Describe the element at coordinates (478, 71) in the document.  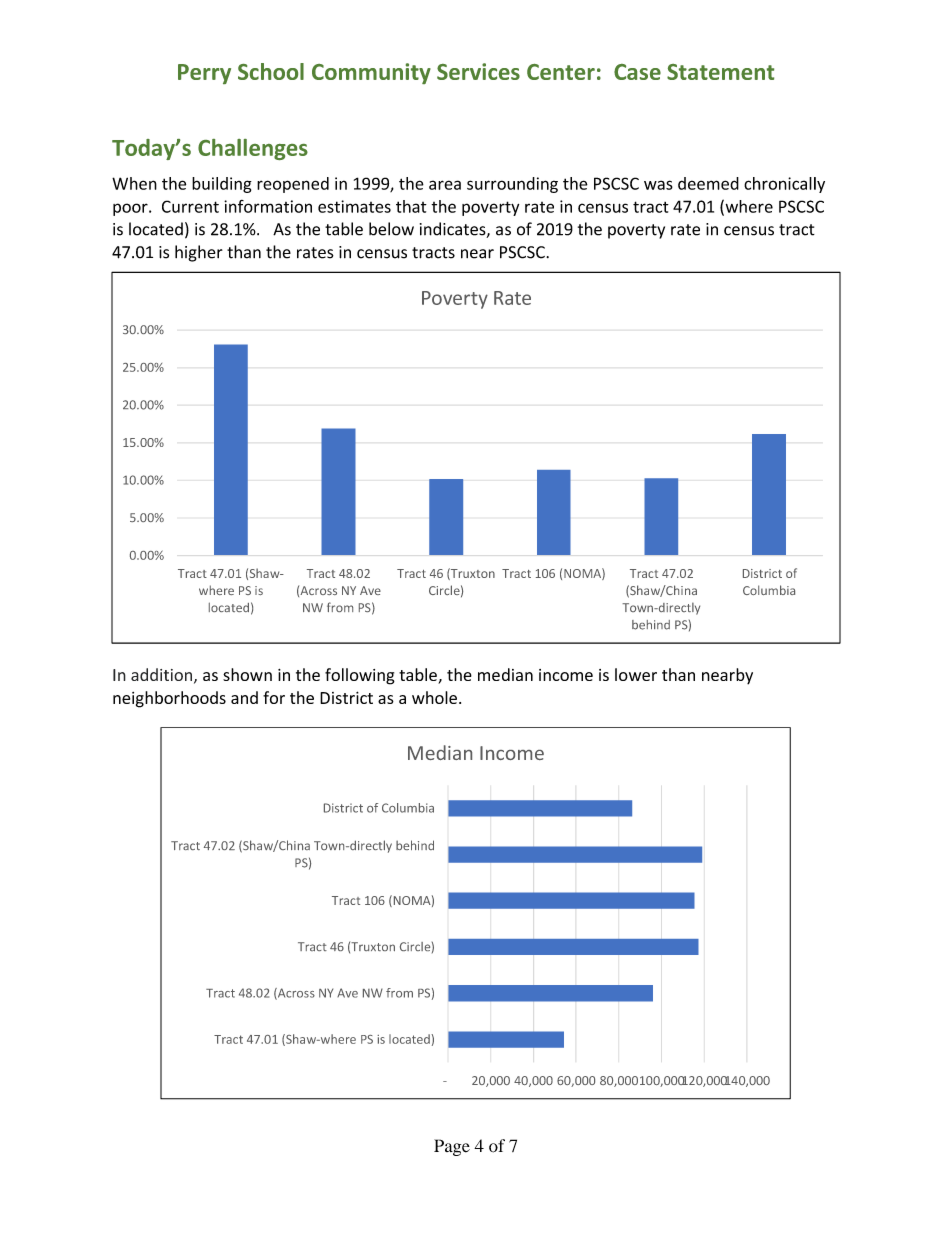
I see `Services` at that location.
